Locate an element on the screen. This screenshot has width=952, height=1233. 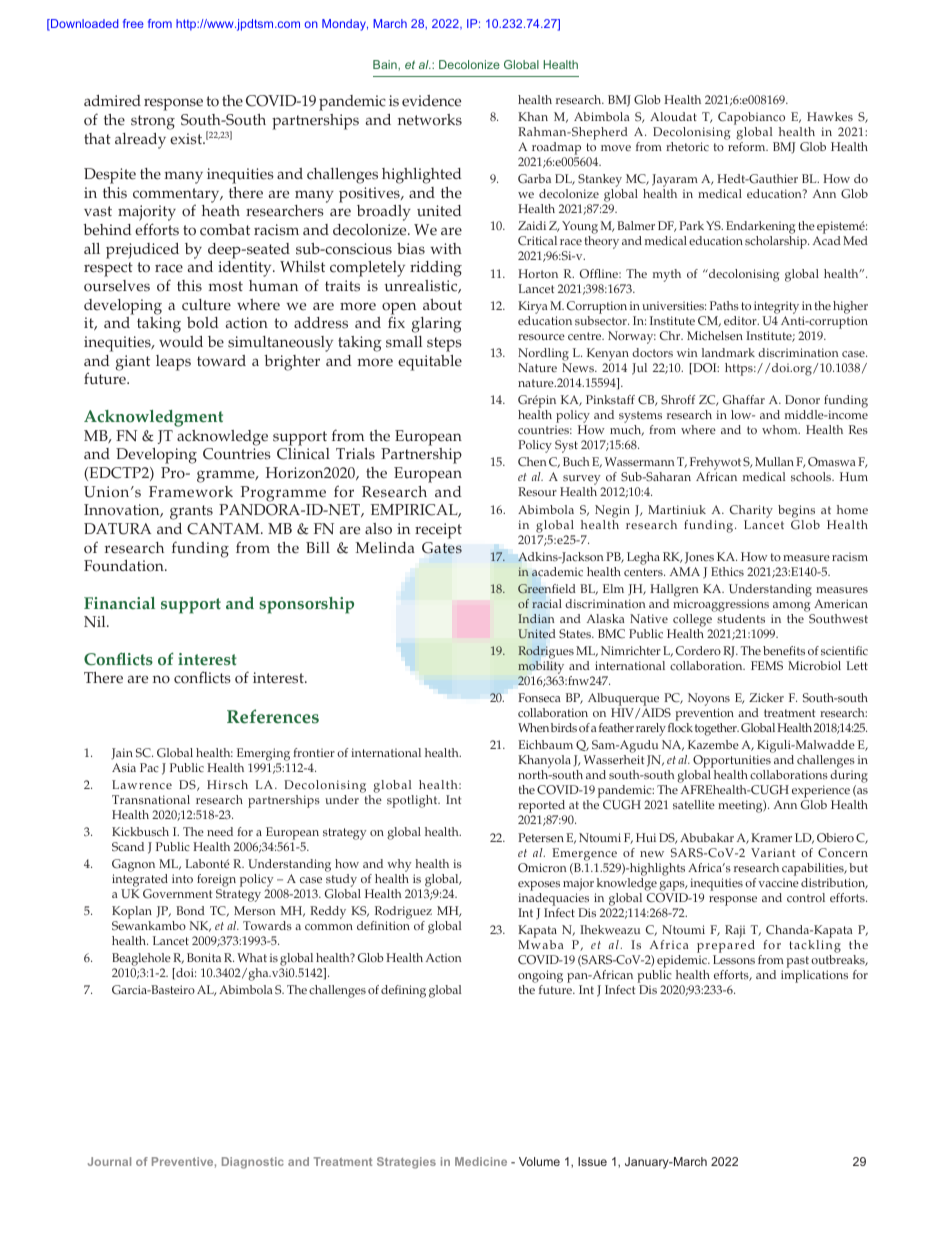
Hawkes is located at coordinates (830, 116).
